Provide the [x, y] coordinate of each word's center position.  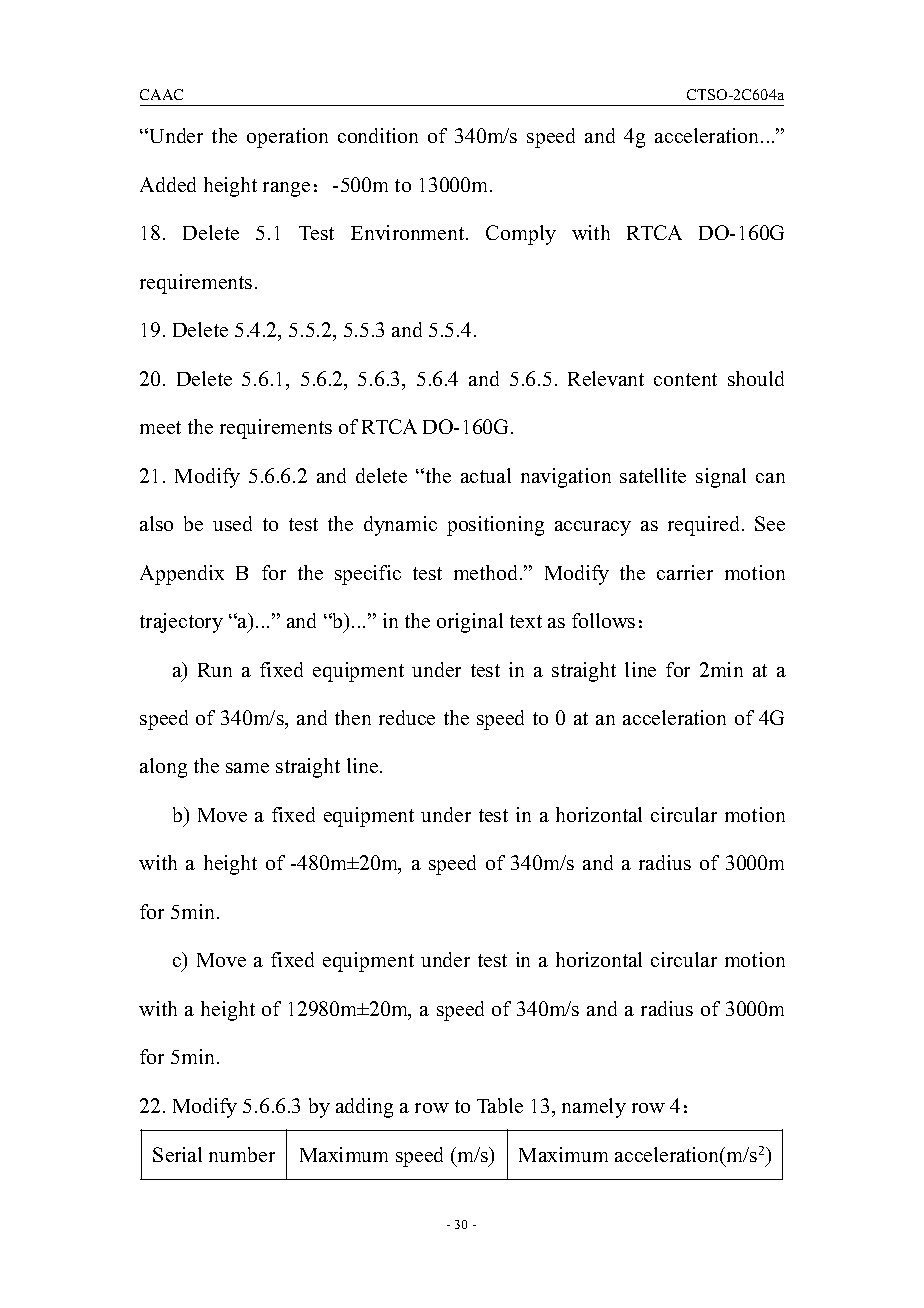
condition [378, 135]
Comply [521, 235]
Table [500, 1105]
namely [594, 1108]
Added [168, 184]
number [242, 1154]
